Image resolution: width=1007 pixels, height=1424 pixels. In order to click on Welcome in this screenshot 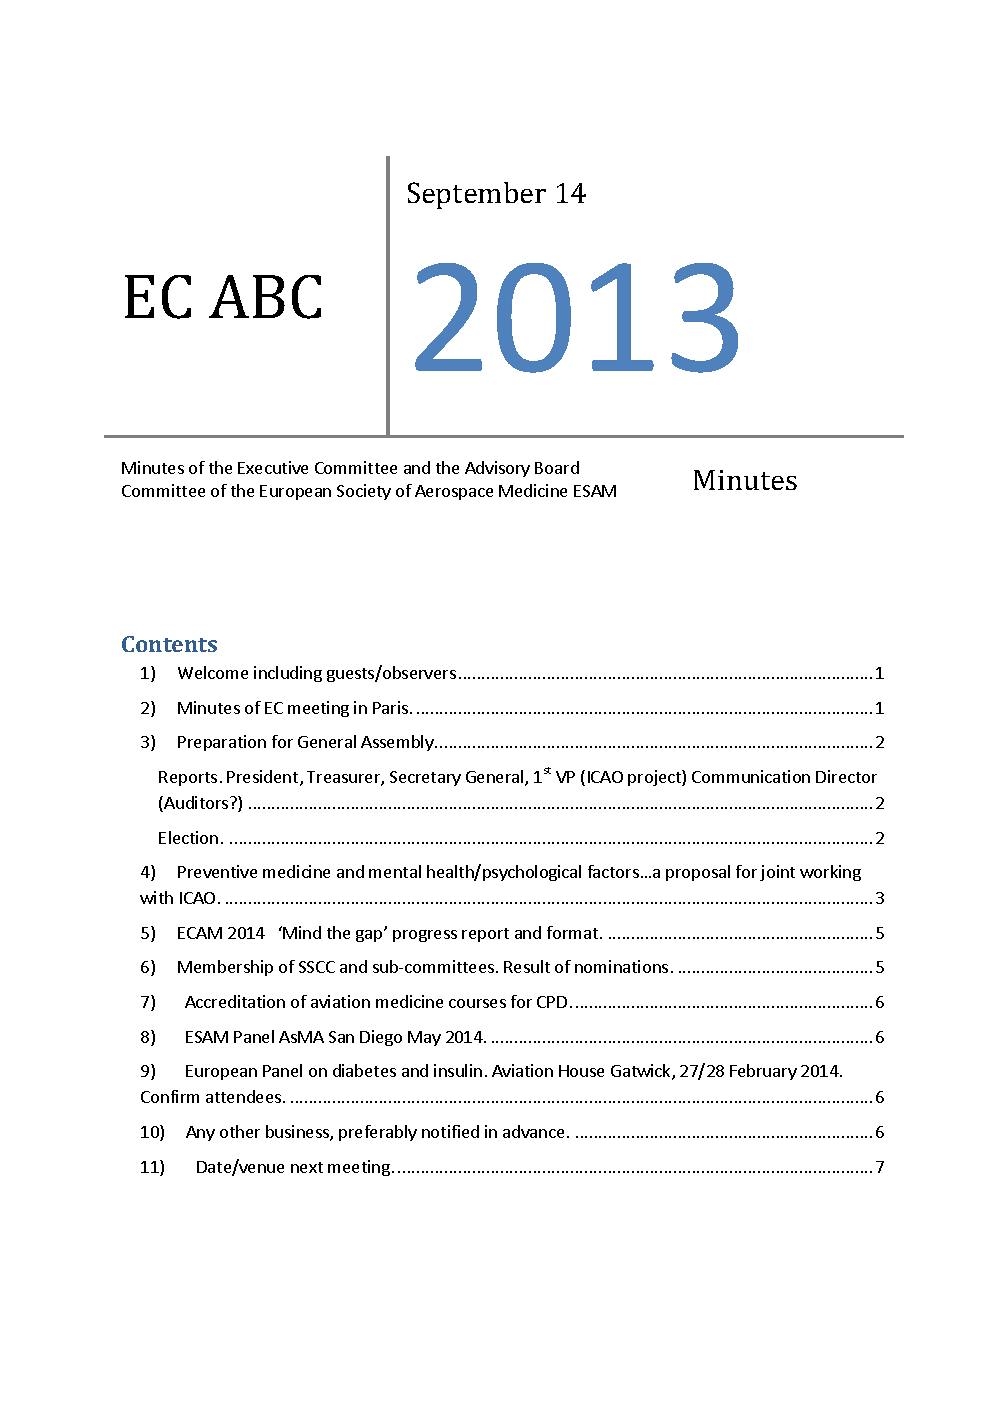, I will do `click(213, 672)`.
